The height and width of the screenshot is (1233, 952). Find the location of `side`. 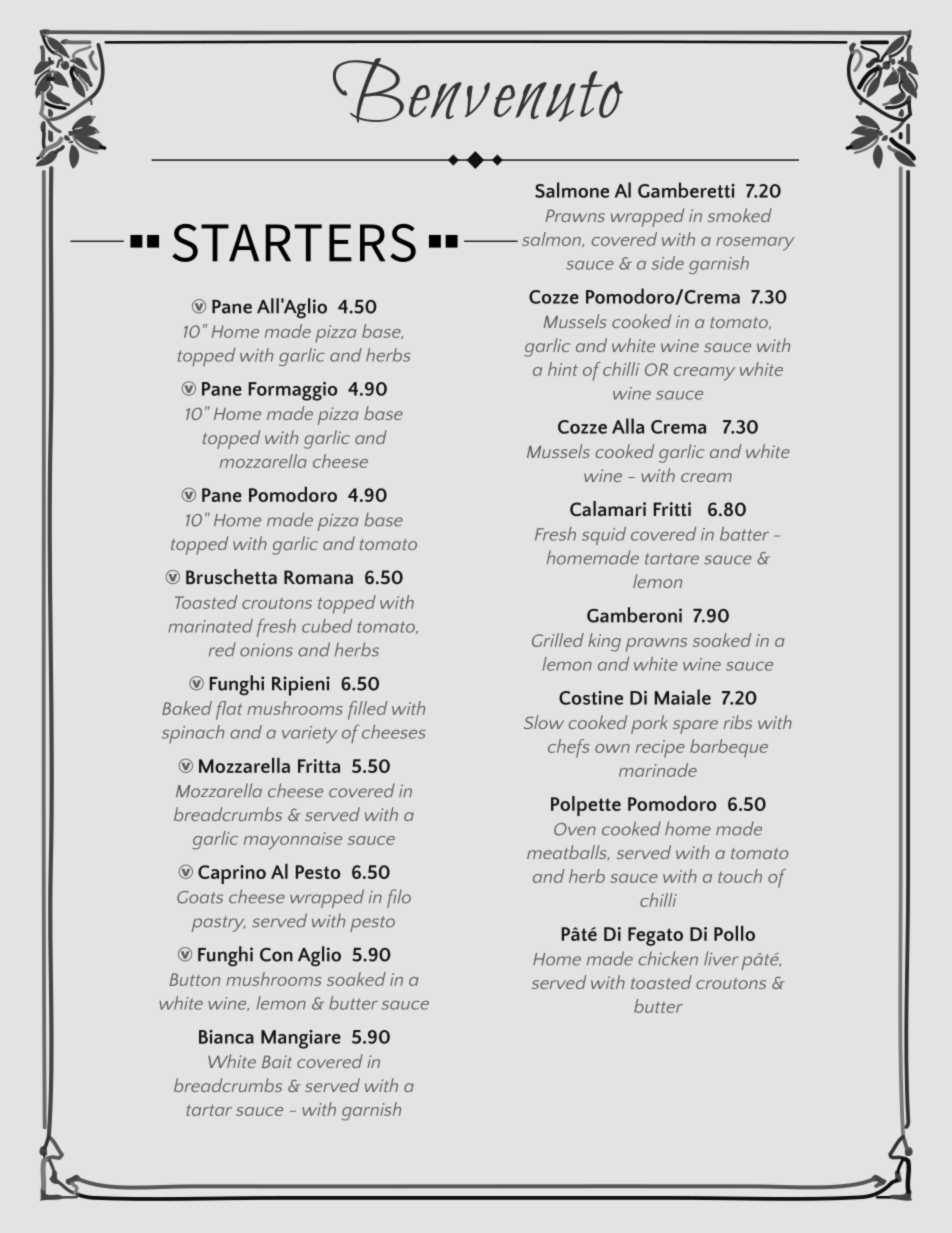

side is located at coordinates (668, 263).
